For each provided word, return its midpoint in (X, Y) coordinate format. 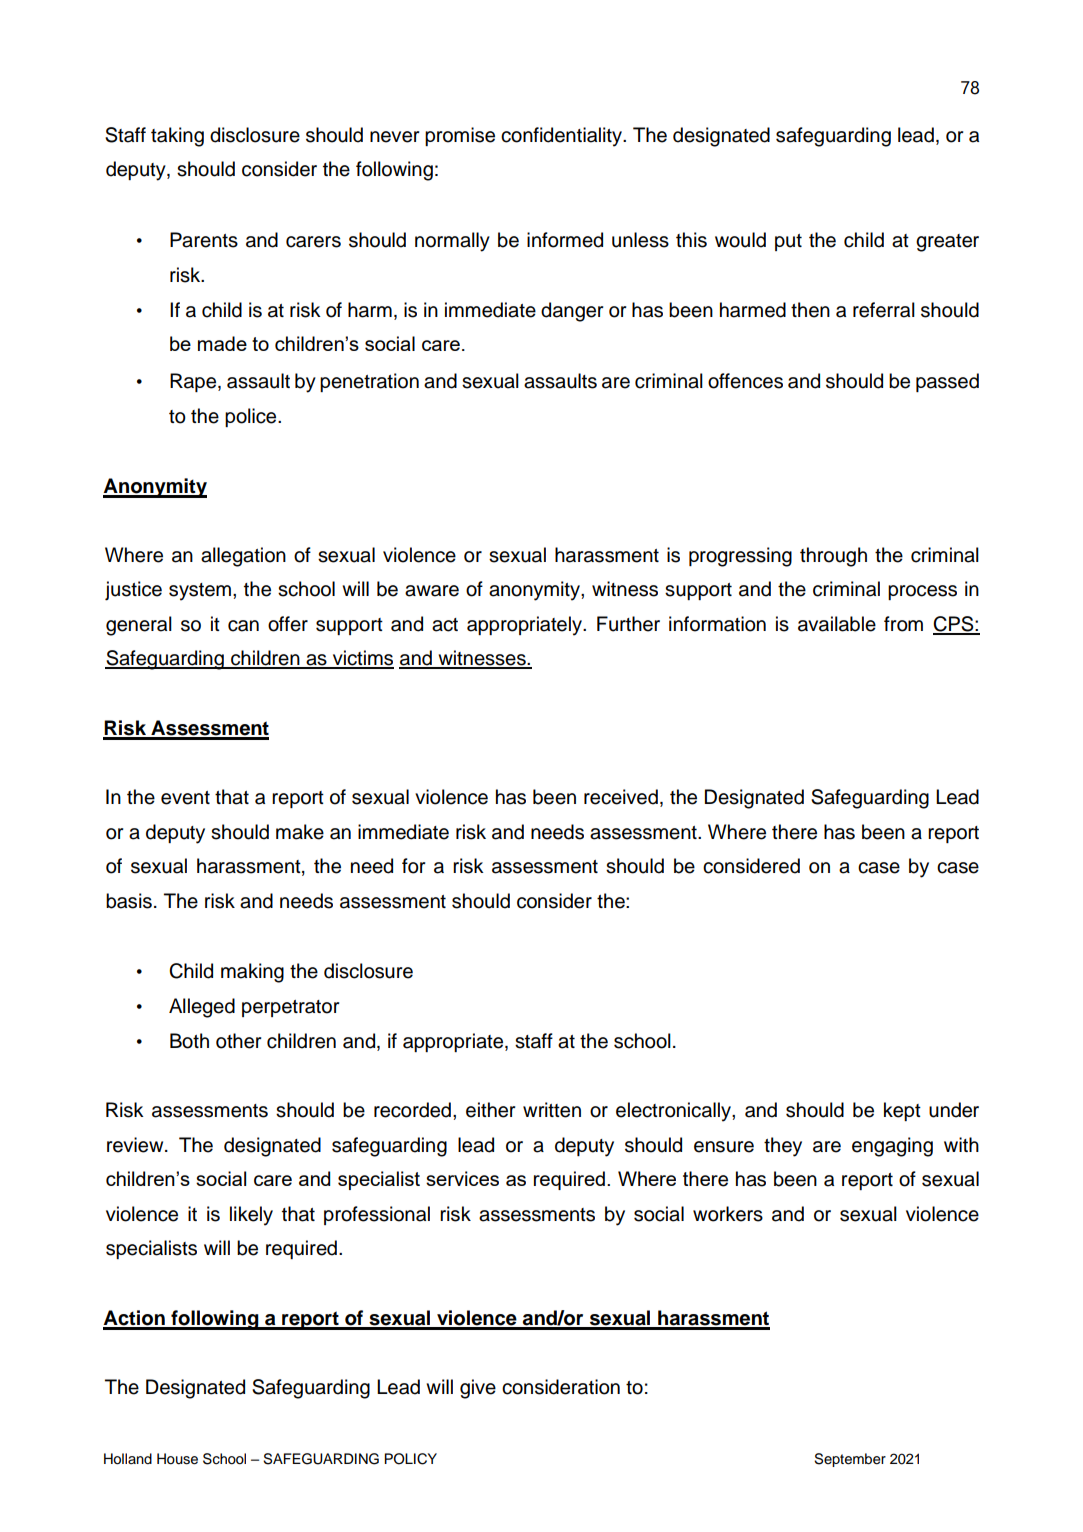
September (850, 1460)
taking (177, 137)
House (177, 1459)
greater (947, 243)
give (478, 1389)
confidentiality (563, 137)
